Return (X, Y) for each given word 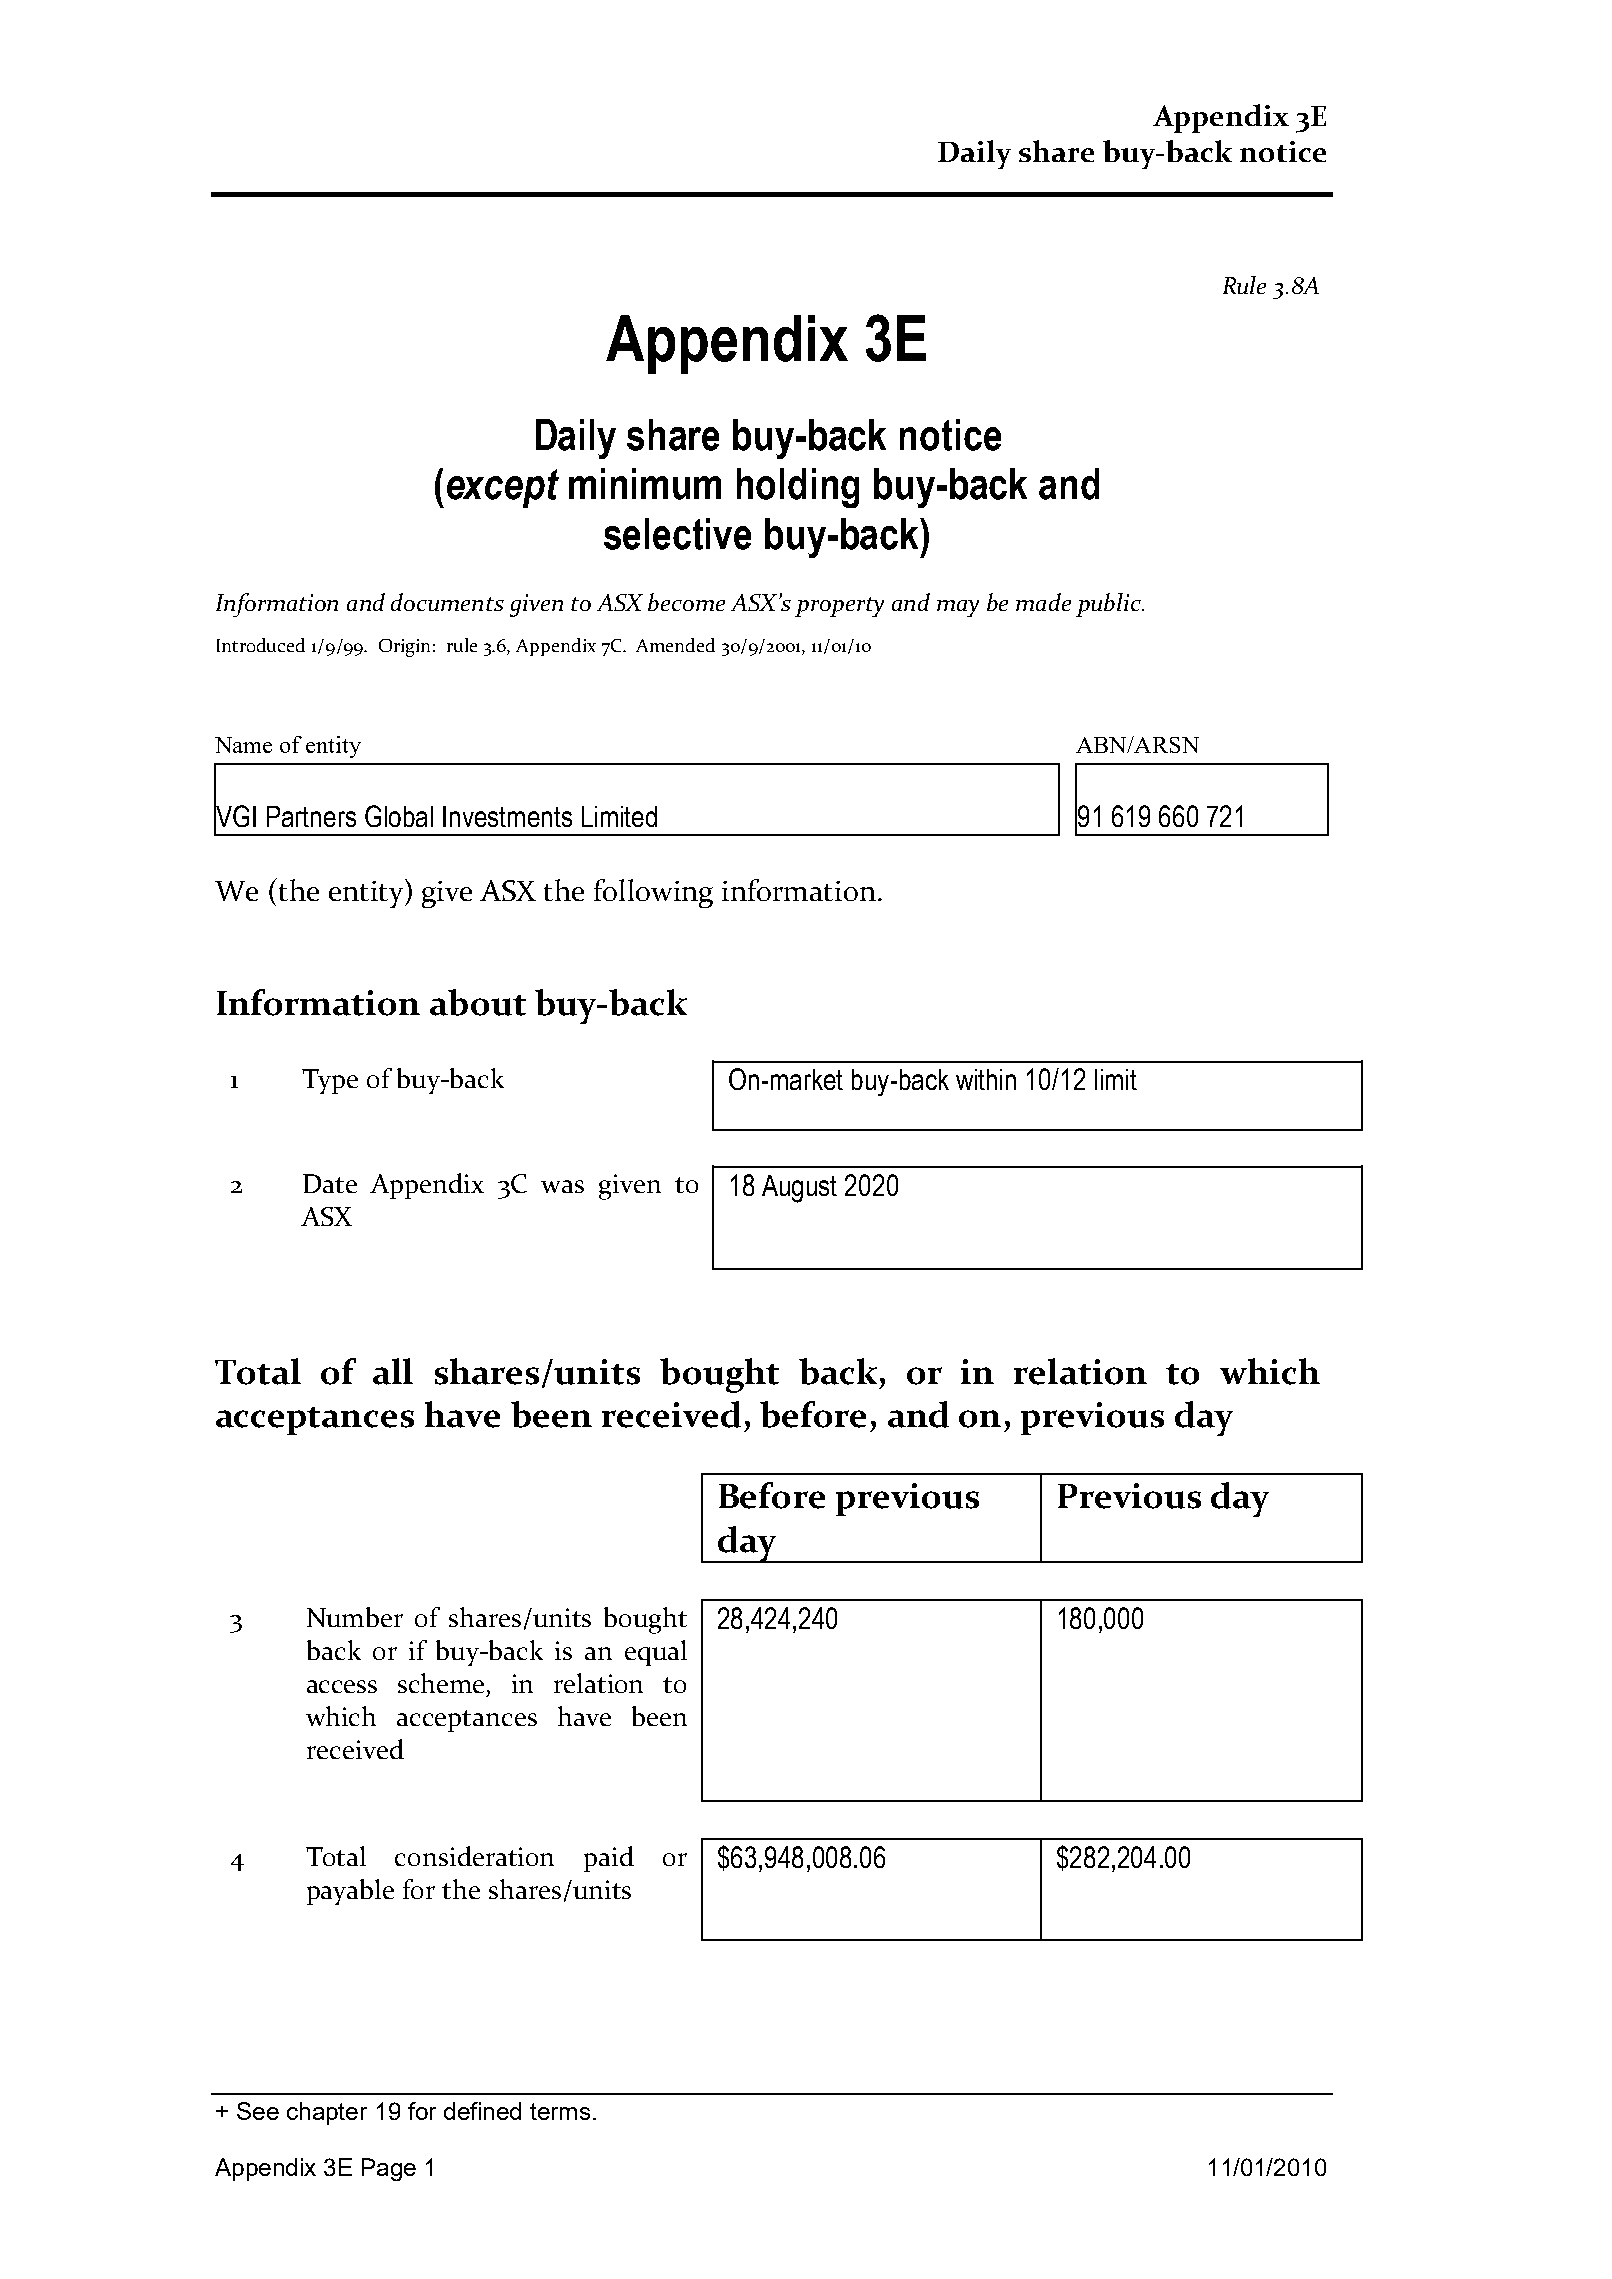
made (1043, 602)
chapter (327, 2113)
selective (677, 534)
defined (482, 2111)
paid (609, 1859)
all (393, 1371)
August (799, 1189)
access (342, 1686)
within (986, 1079)
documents (447, 602)
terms (560, 2111)
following (653, 893)
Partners (311, 816)
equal (656, 1653)
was (562, 1186)
